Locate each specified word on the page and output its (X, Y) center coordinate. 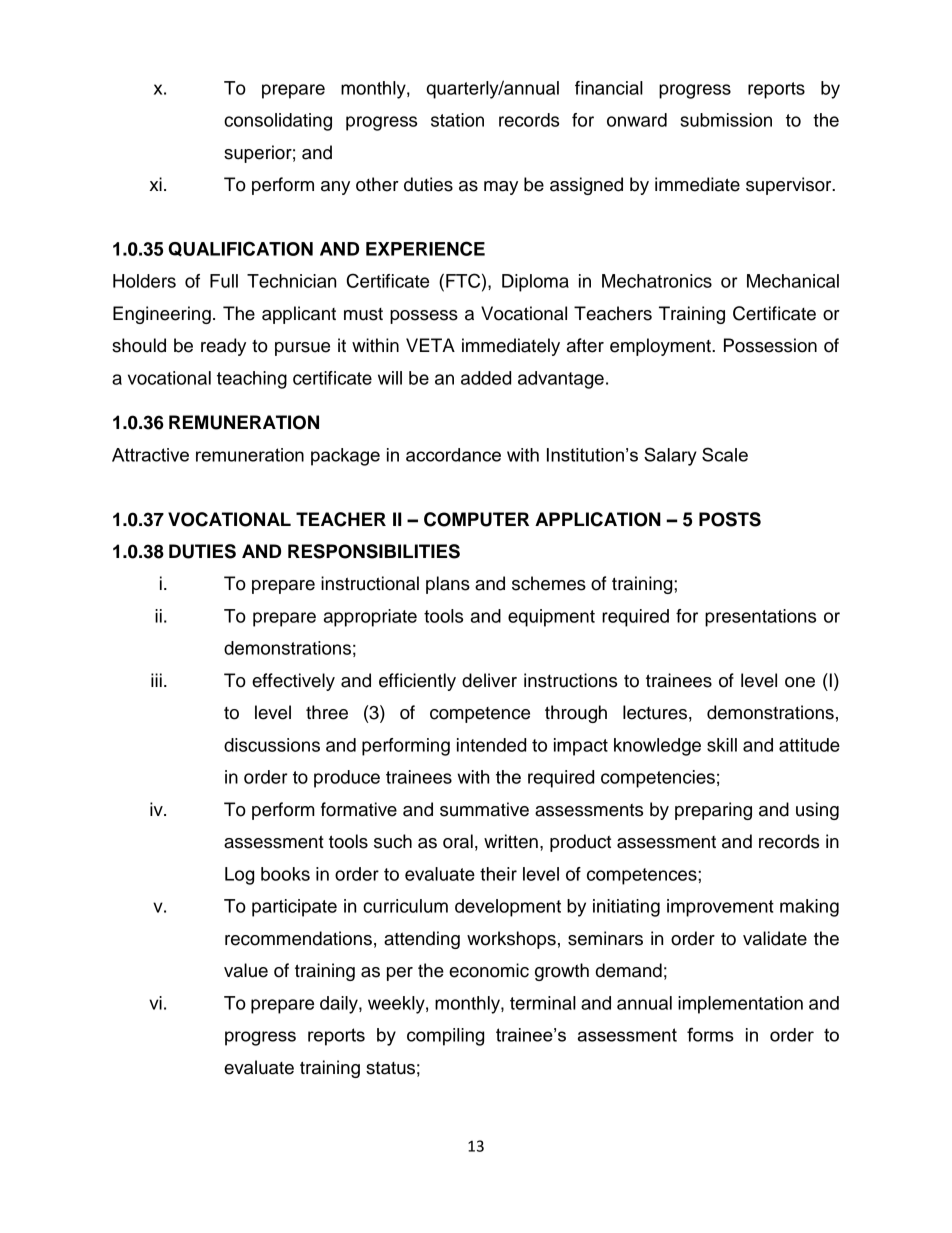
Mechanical (793, 281)
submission (726, 120)
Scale (725, 454)
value (246, 970)
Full (224, 281)
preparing (713, 811)
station (457, 120)
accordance (453, 455)
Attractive (150, 455)
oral (458, 841)
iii (156, 680)
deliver (489, 680)
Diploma (535, 283)
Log (239, 876)
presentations (760, 618)
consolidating (278, 122)
